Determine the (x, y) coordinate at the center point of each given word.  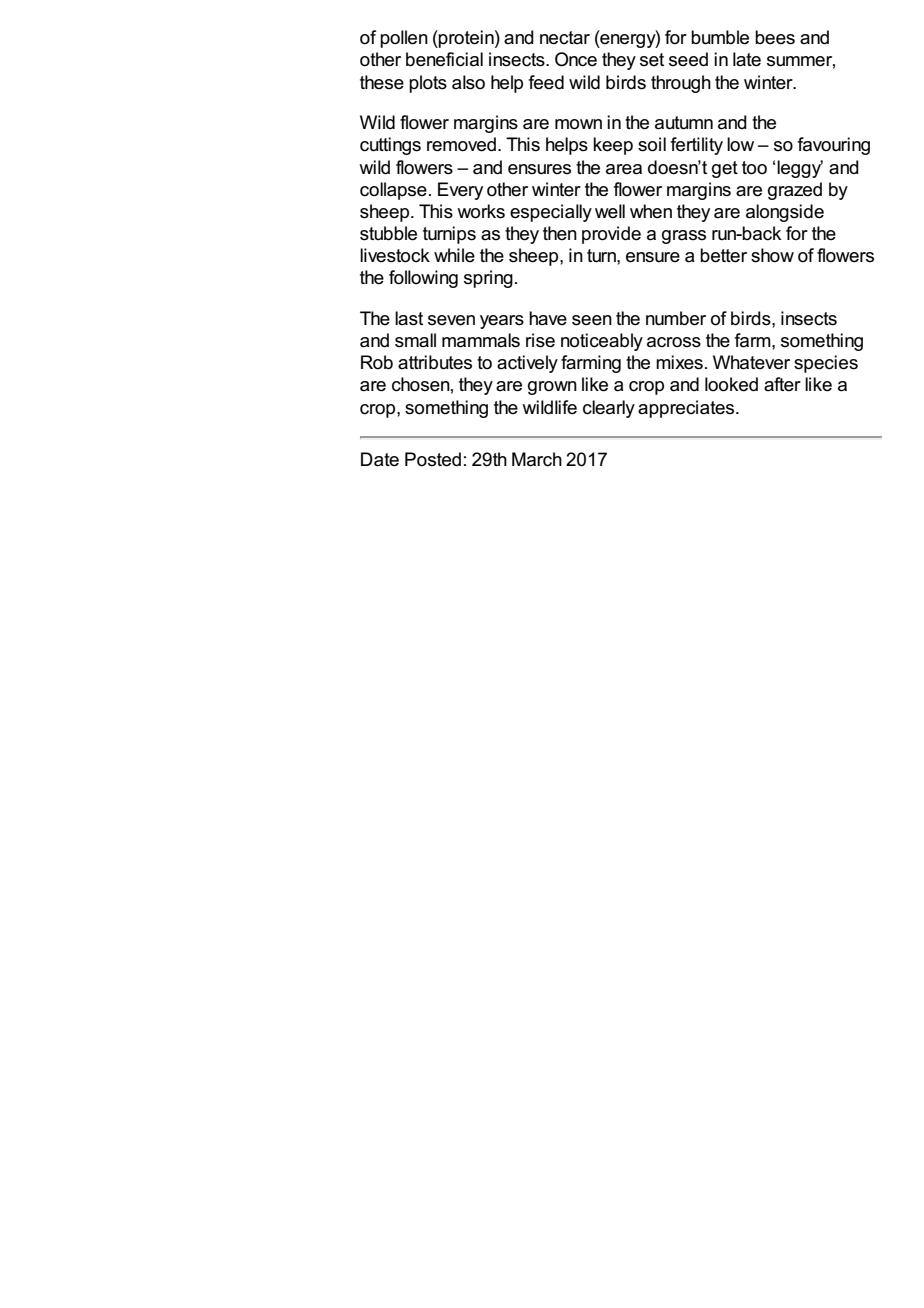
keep (613, 146)
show (772, 255)
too (754, 168)
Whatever (751, 362)
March (537, 459)
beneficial (444, 59)
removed (461, 144)
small (415, 340)
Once (576, 59)
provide (611, 235)
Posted (433, 459)
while (454, 255)
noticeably (602, 342)
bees (775, 37)
